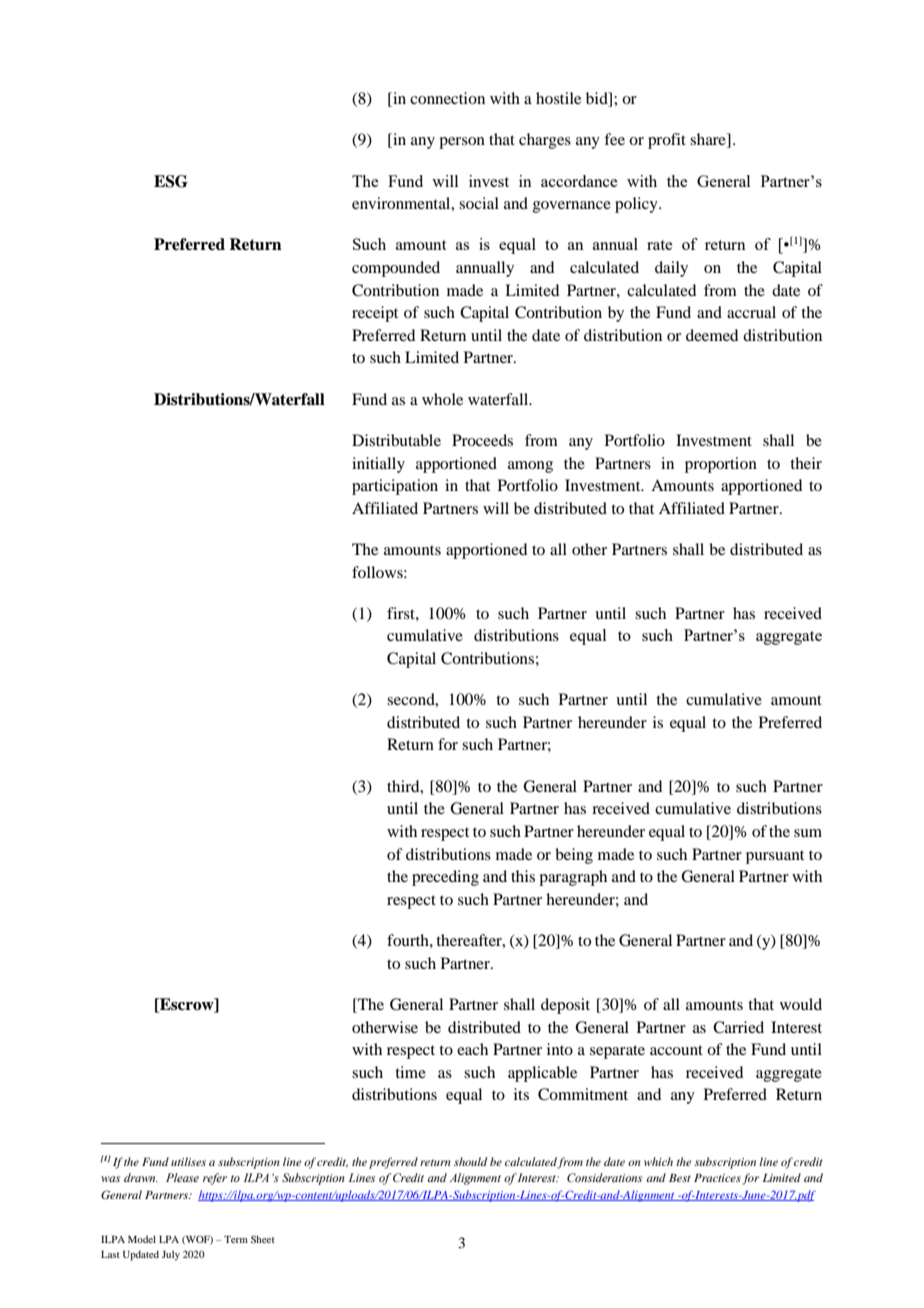 This screenshot has width=924, height=1308. Describe the element at coordinates (236, 1239) in the screenshot. I see `Term` at that location.
